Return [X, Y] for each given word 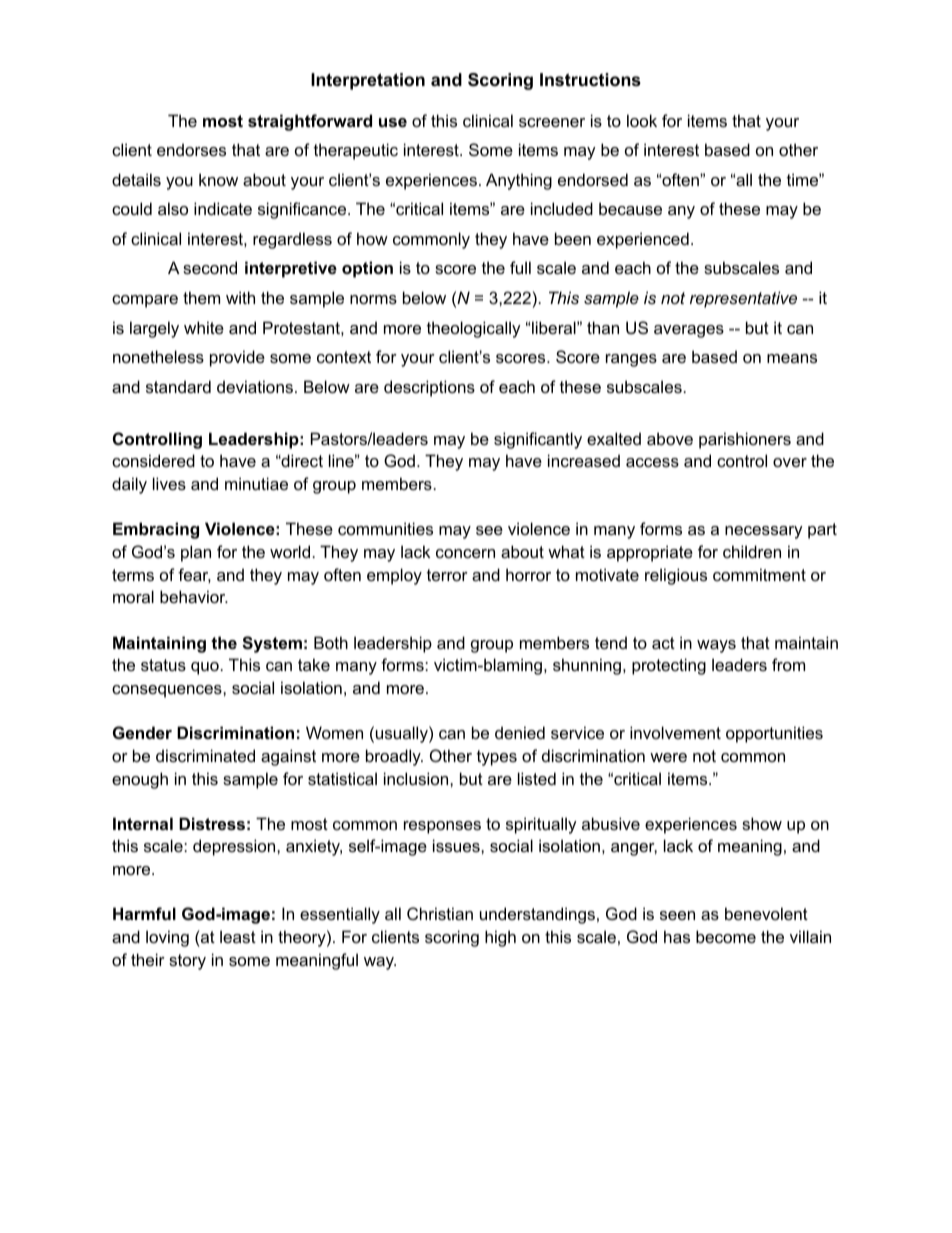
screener [552, 122]
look [642, 120]
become [726, 936]
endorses [191, 149]
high [500, 938]
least [238, 936]
